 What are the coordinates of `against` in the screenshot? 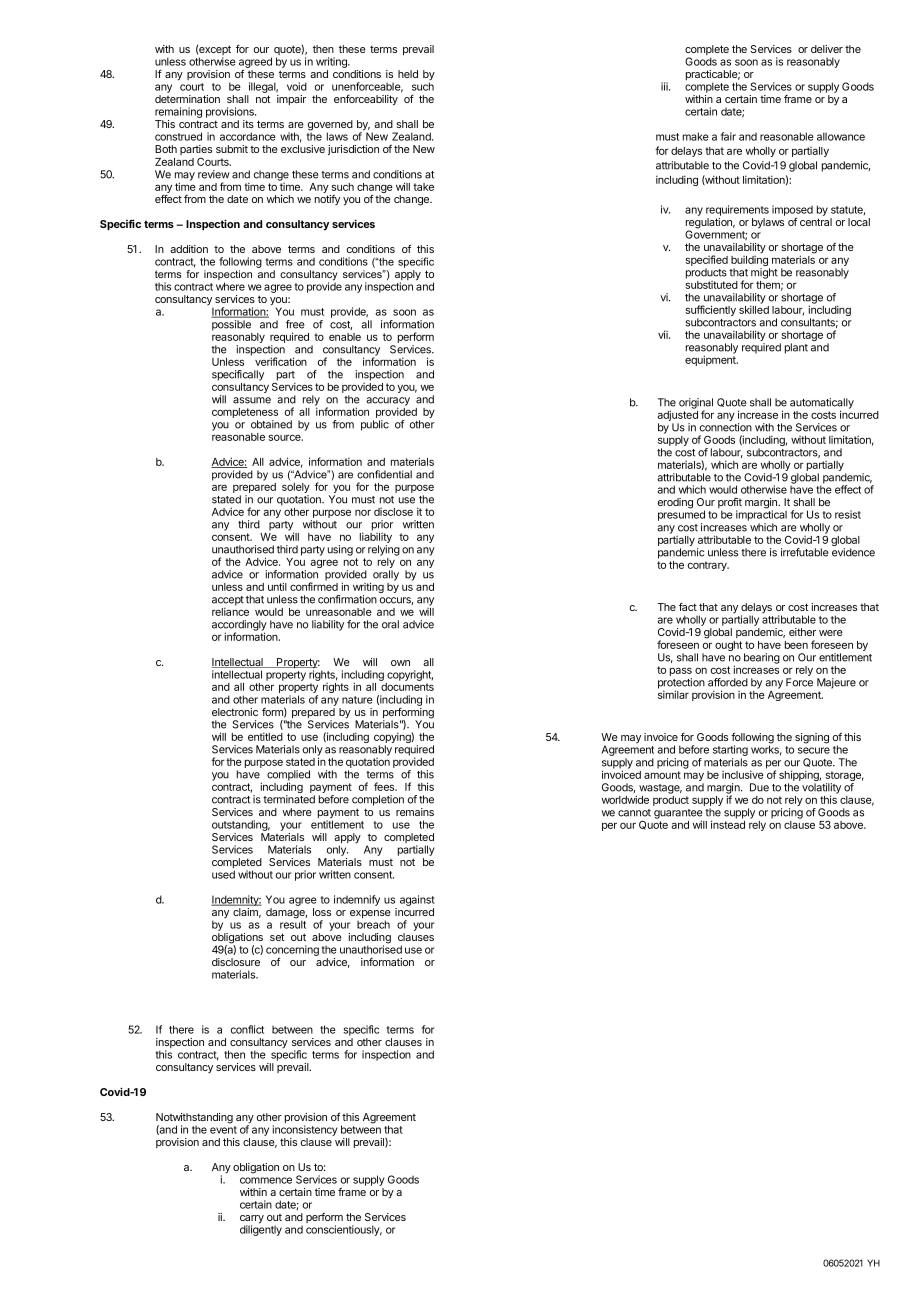 It's located at (417, 900).
